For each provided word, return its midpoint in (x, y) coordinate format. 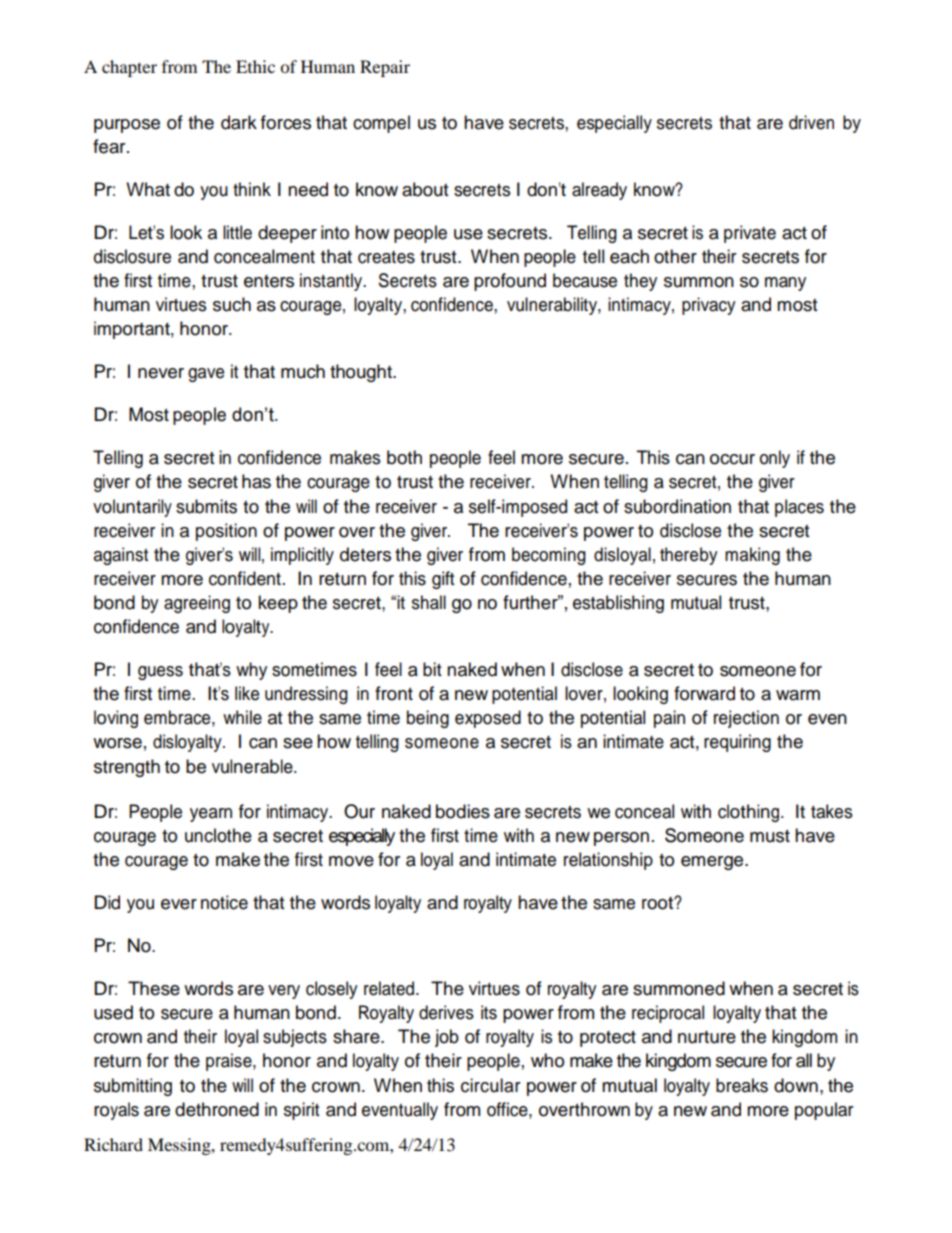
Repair (385, 68)
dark (239, 122)
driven (811, 122)
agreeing (197, 604)
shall (429, 602)
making (752, 556)
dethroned (217, 1109)
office (508, 1109)
